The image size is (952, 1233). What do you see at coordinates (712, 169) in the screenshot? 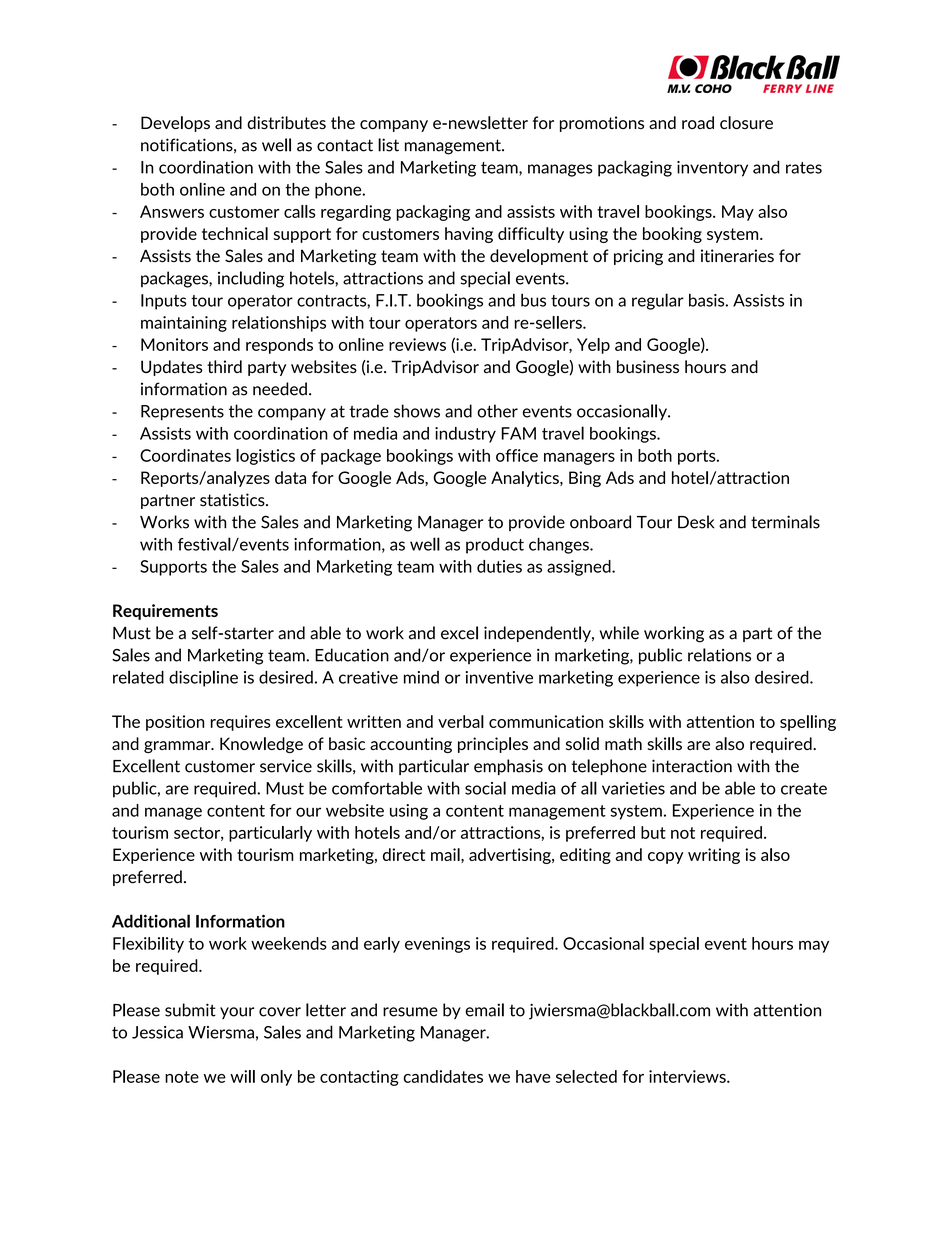
I see `inventory` at bounding box center [712, 169].
